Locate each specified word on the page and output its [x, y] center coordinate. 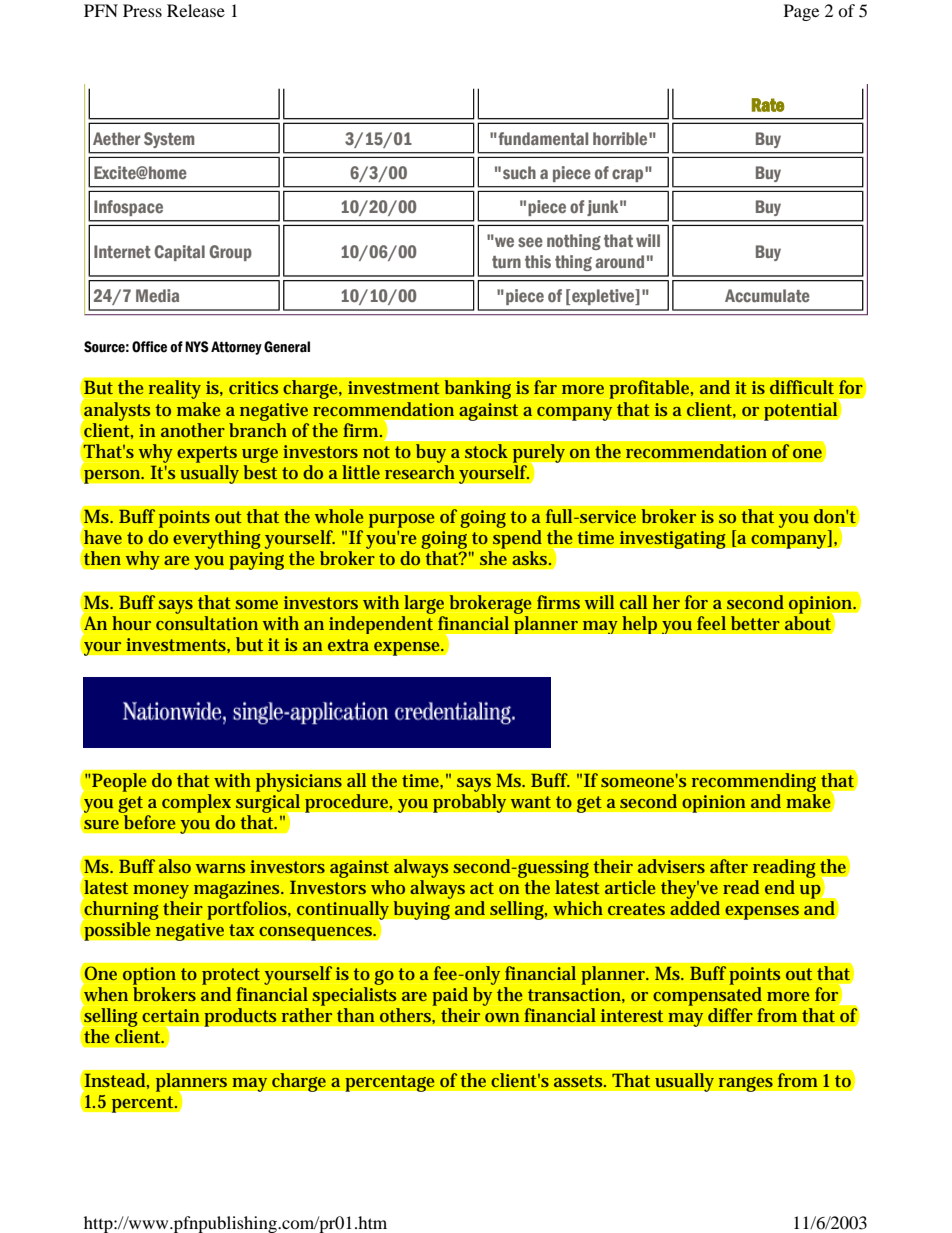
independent [381, 625]
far [545, 387]
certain [171, 1015]
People [119, 782]
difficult [801, 387]
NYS [197, 347]
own [502, 1017]
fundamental [542, 138]
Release [196, 10]
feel [711, 623]
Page [801, 12]
